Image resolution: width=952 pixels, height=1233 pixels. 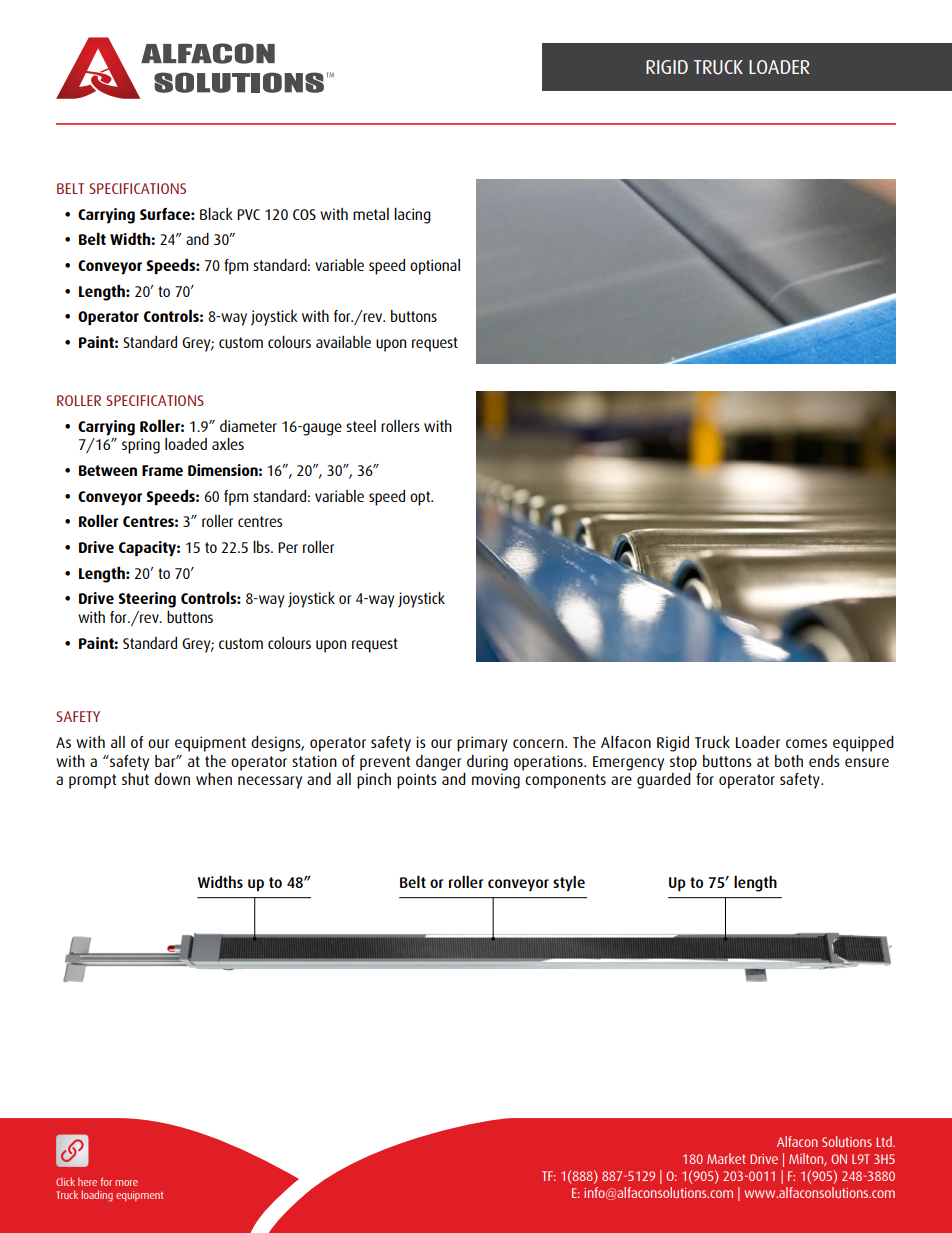 What do you see at coordinates (569, 883) in the page?
I see `style` at bounding box center [569, 883].
